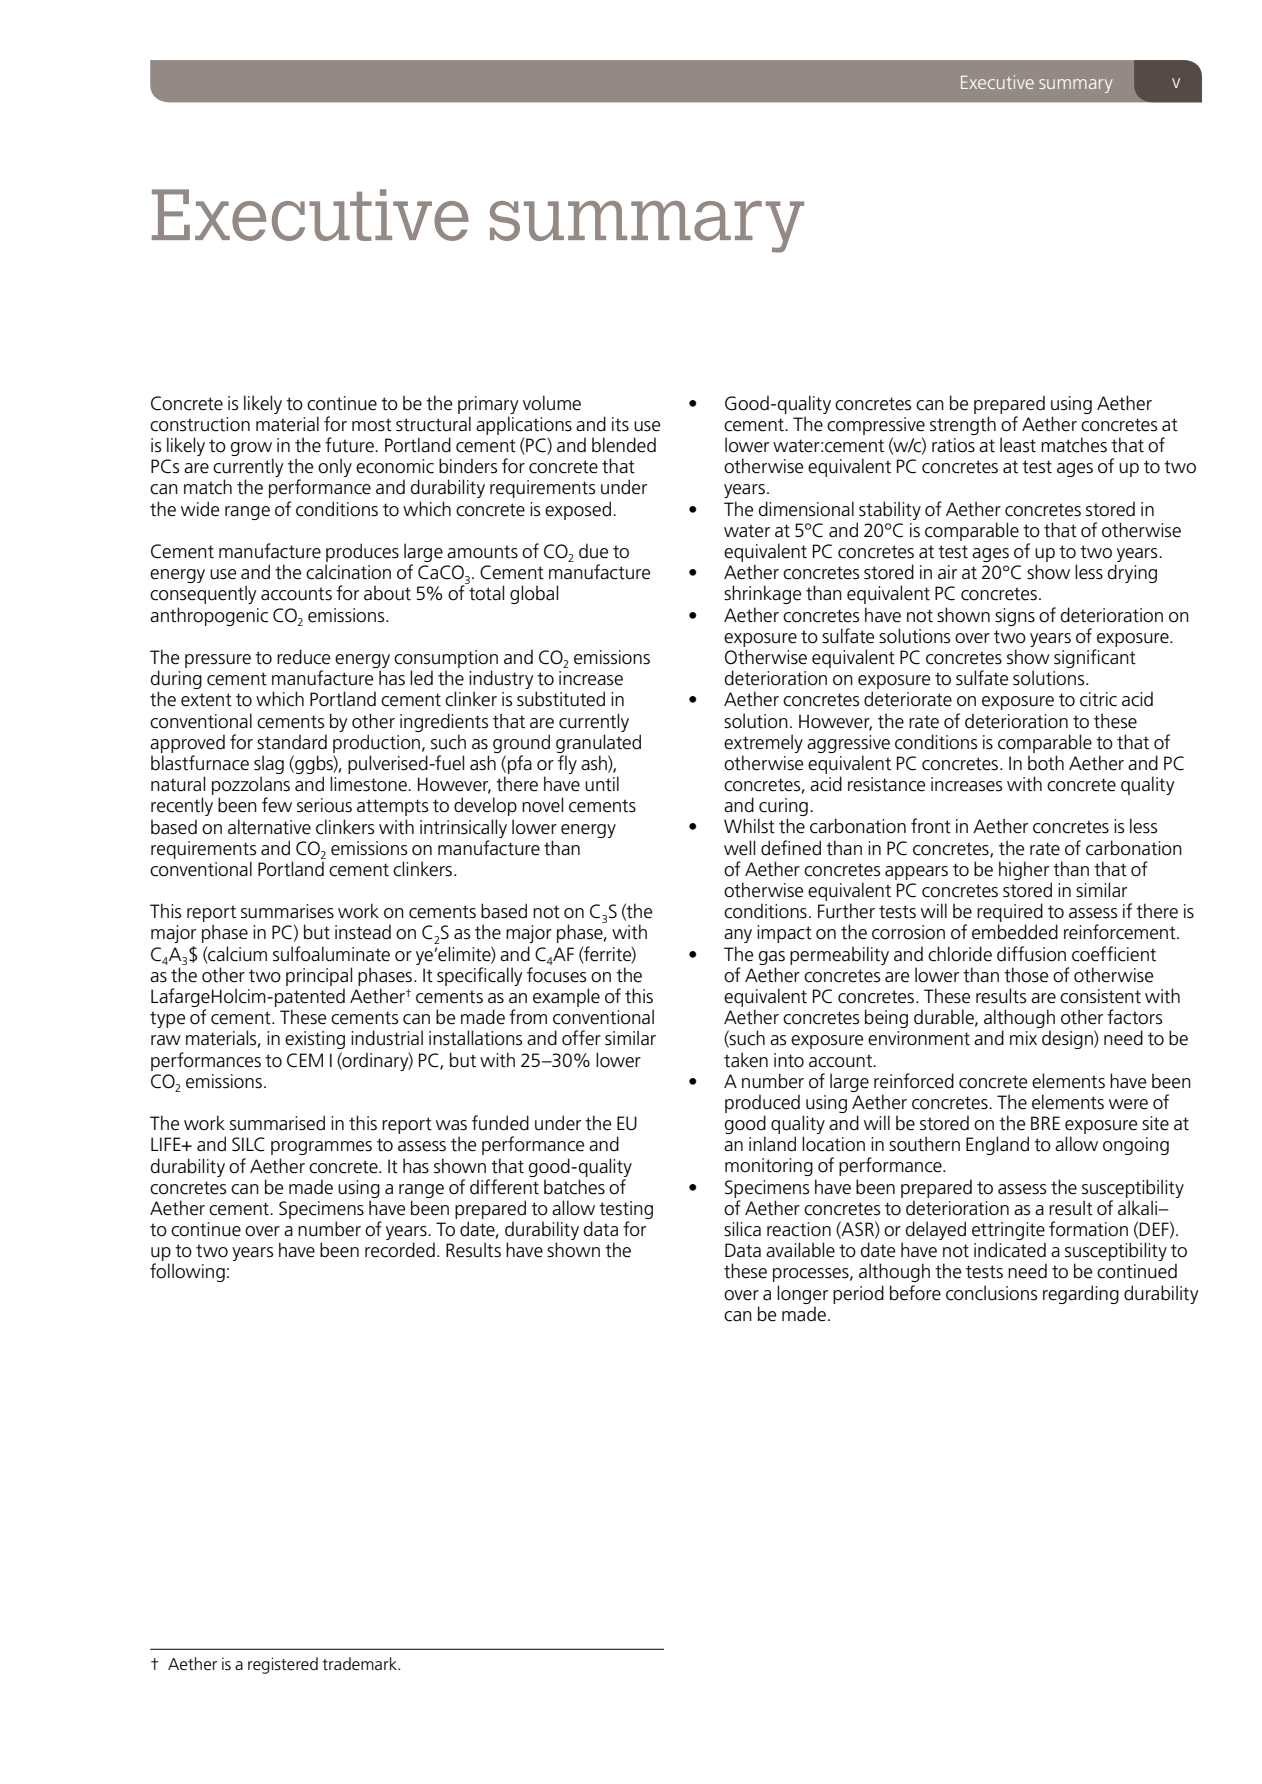 The width and height of the screenshot is (1262, 1784). Describe the element at coordinates (252, 450) in the screenshot. I see `grow` at that location.
